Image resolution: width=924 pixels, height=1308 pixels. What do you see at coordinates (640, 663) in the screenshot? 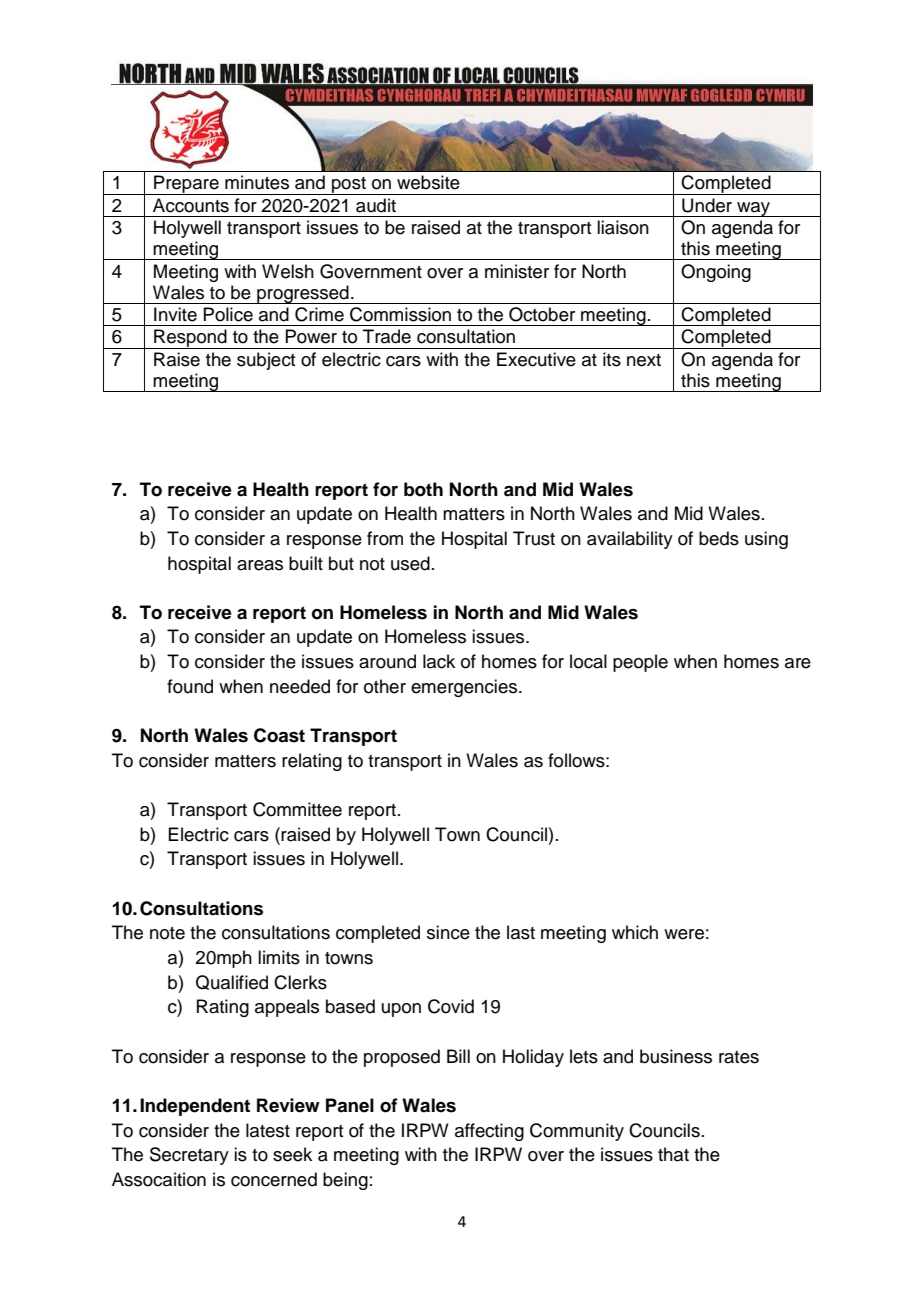
I see `people` at bounding box center [640, 663].
